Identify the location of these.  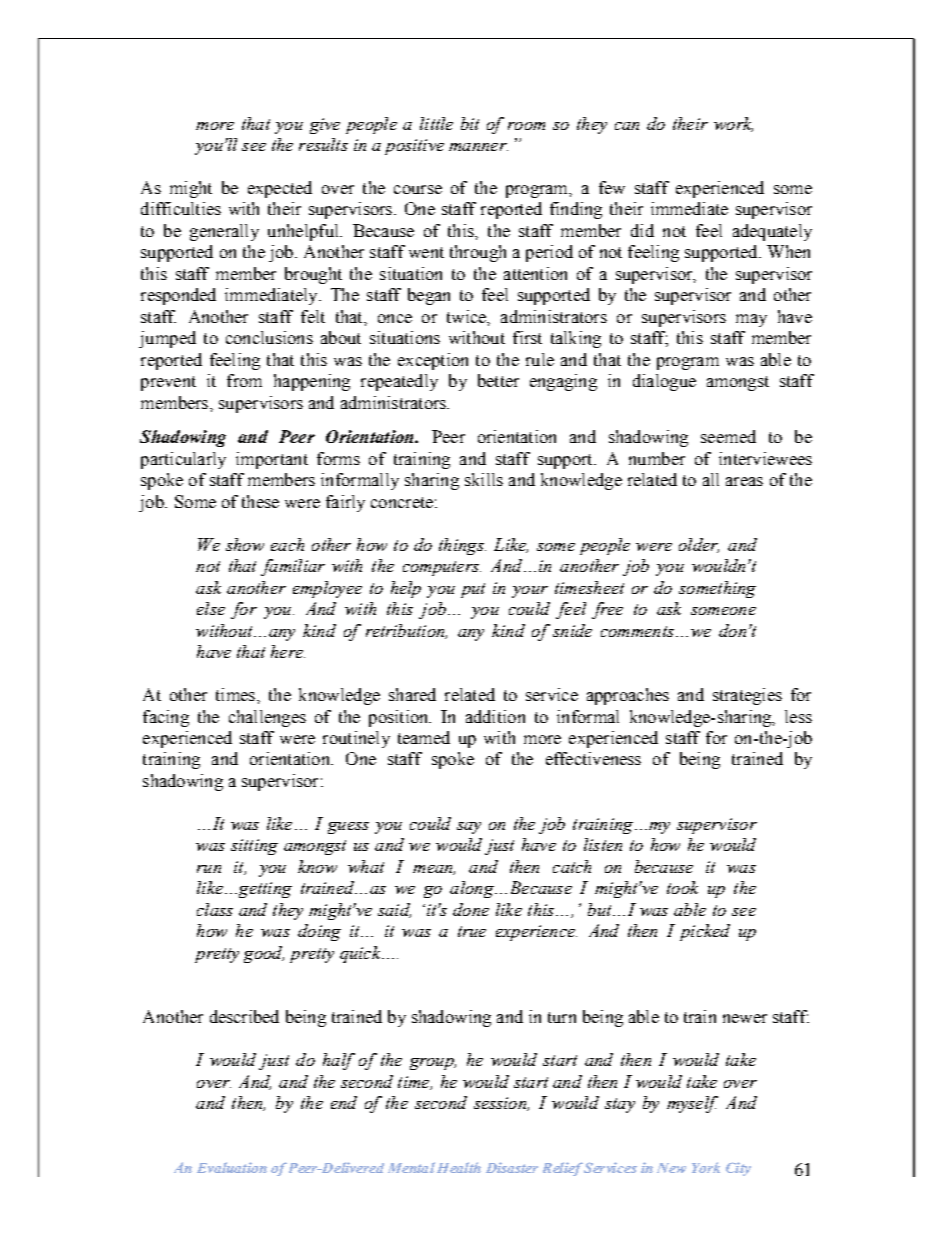
(260, 501).
